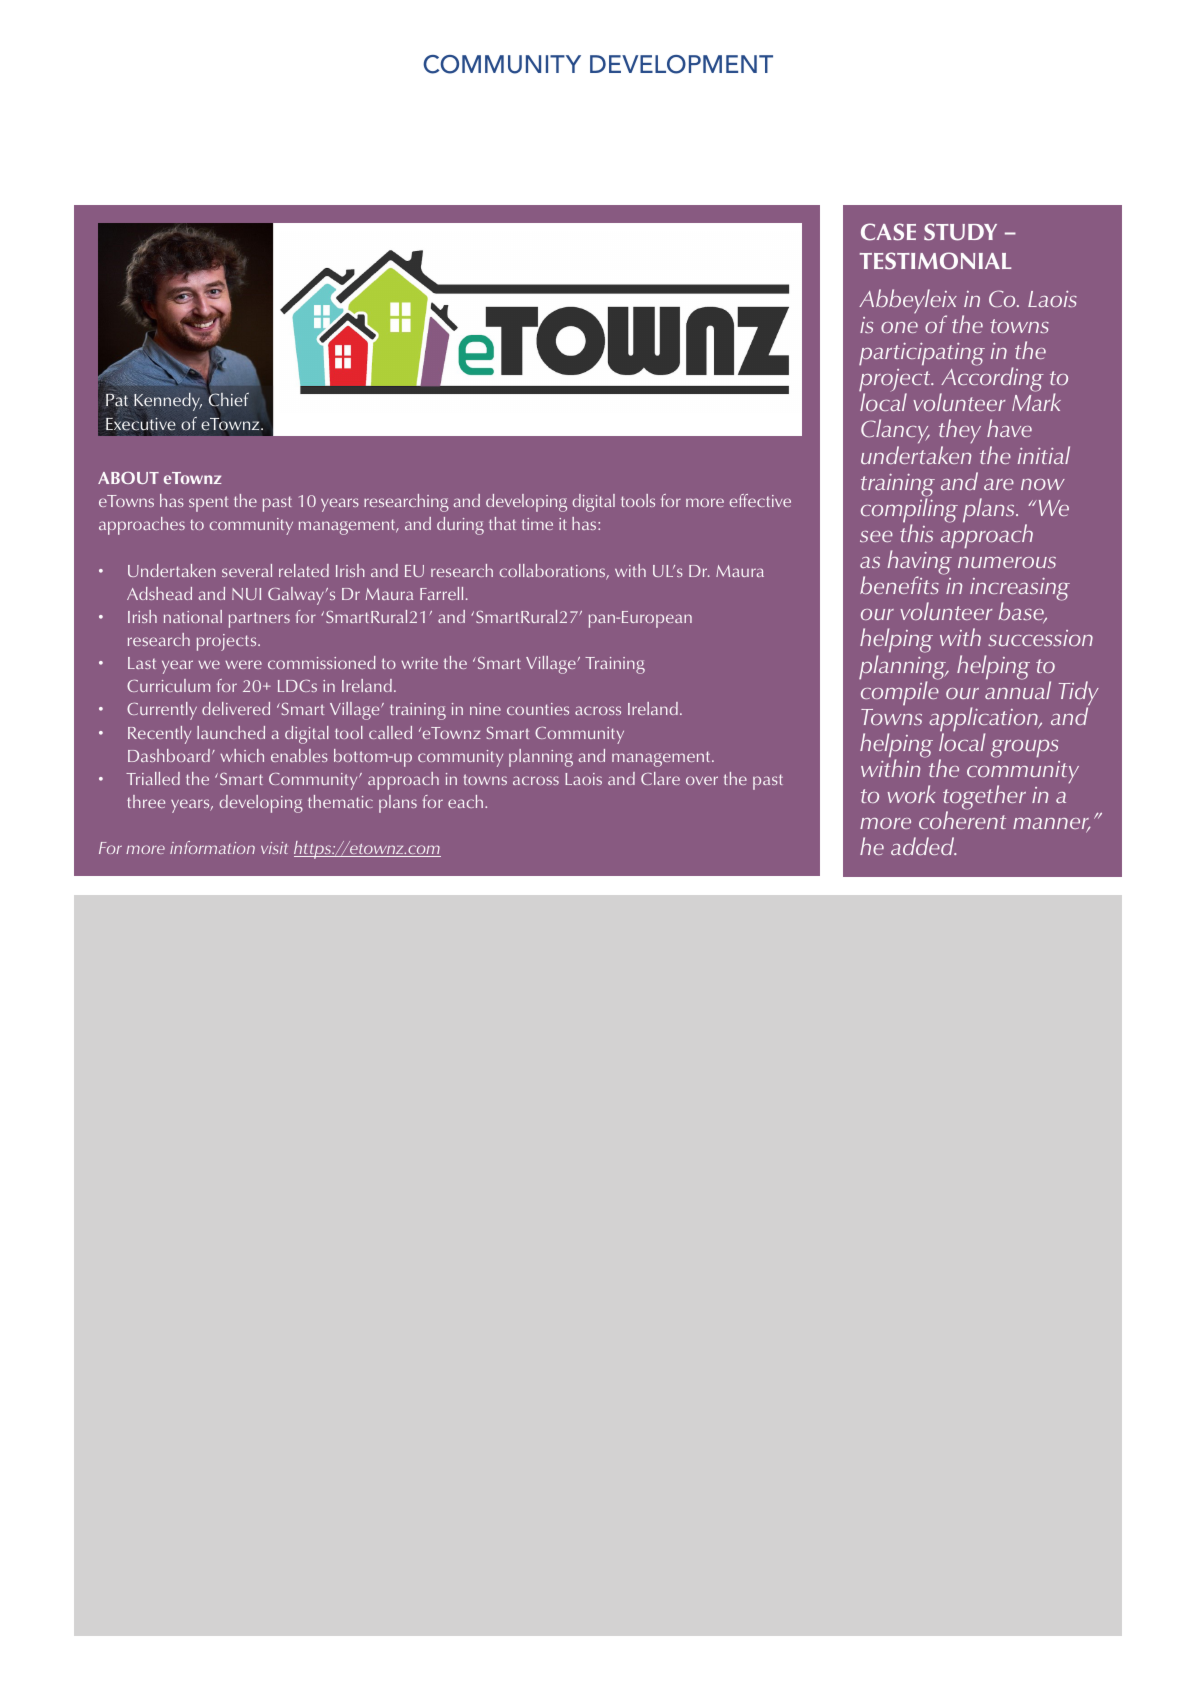 The image size is (1196, 1692). I want to click on time, so click(537, 524).
